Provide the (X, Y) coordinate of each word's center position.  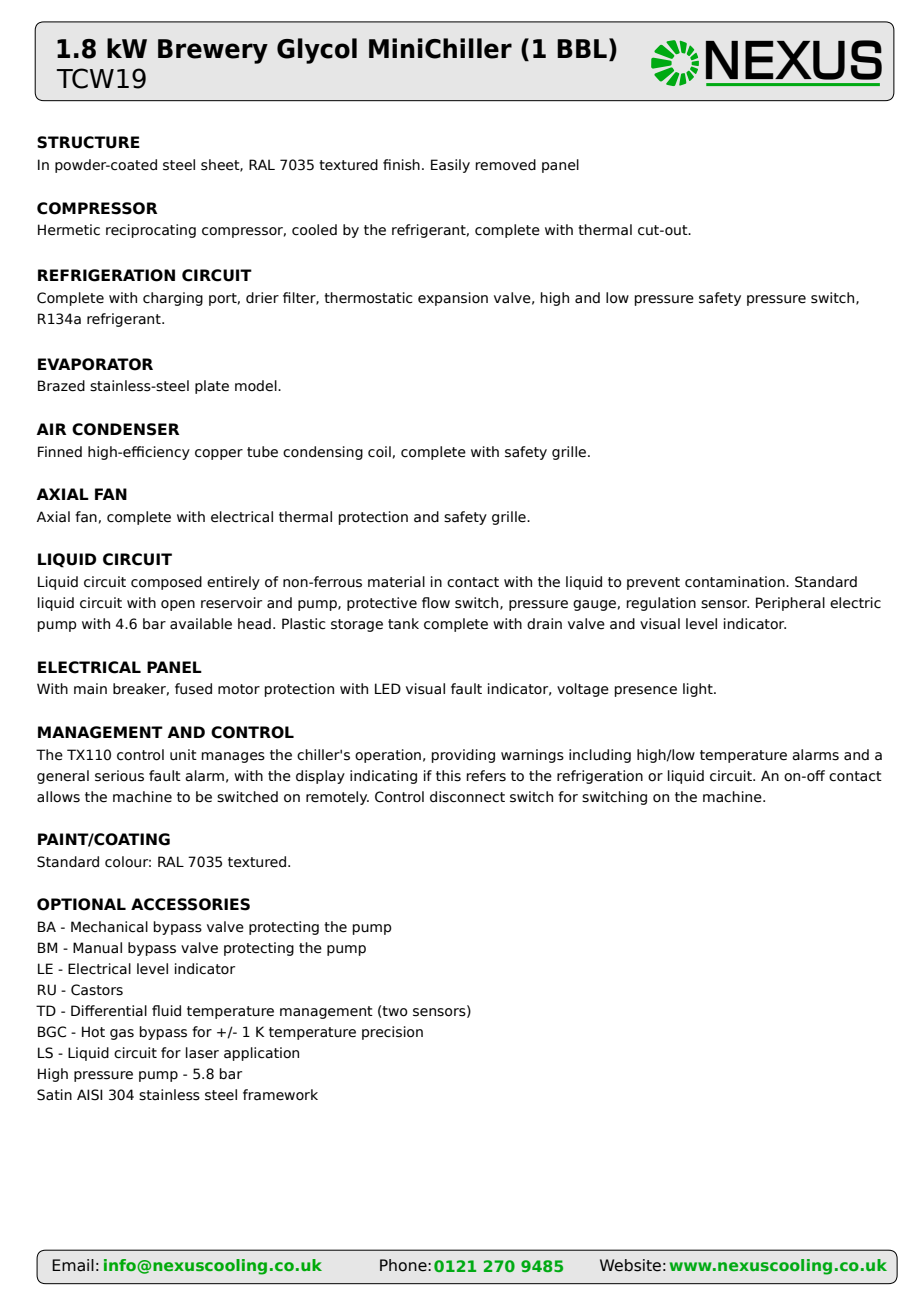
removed (505, 165)
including (600, 756)
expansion (453, 299)
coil (379, 452)
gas (122, 1034)
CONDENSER (126, 429)
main (90, 688)
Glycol (317, 51)
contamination (736, 582)
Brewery (213, 51)
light (699, 690)
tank (403, 624)
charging (173, 299)
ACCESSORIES (190, 904)
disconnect (467, 797)
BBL (582, 48)
